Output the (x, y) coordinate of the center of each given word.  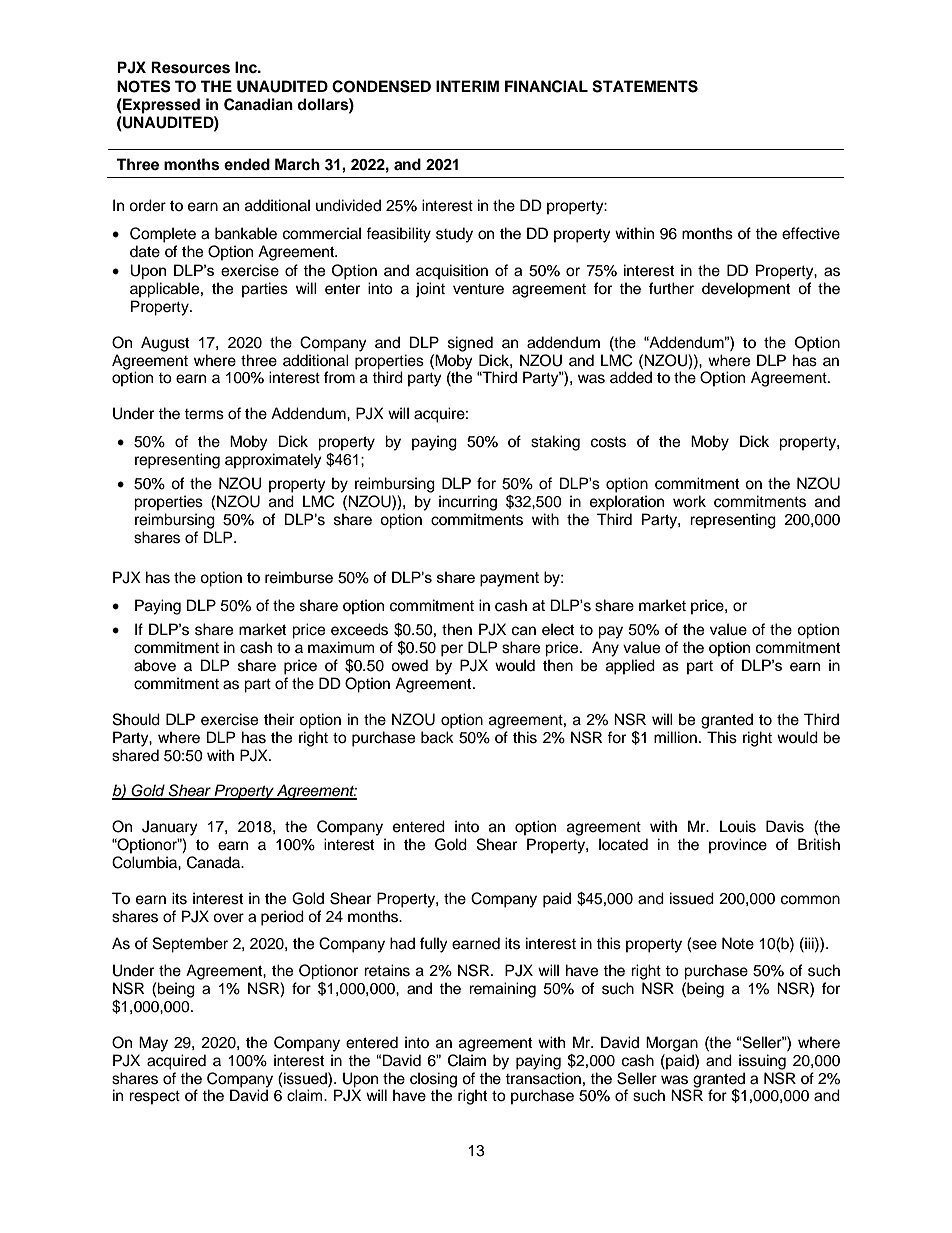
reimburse (299, 577)
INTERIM (467, 86)
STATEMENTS (645, 86)
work (689, 501)
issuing (762, 1062)
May (153, 1044)
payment (509, 579)
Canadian (258, 104)
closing (433, 1080)
